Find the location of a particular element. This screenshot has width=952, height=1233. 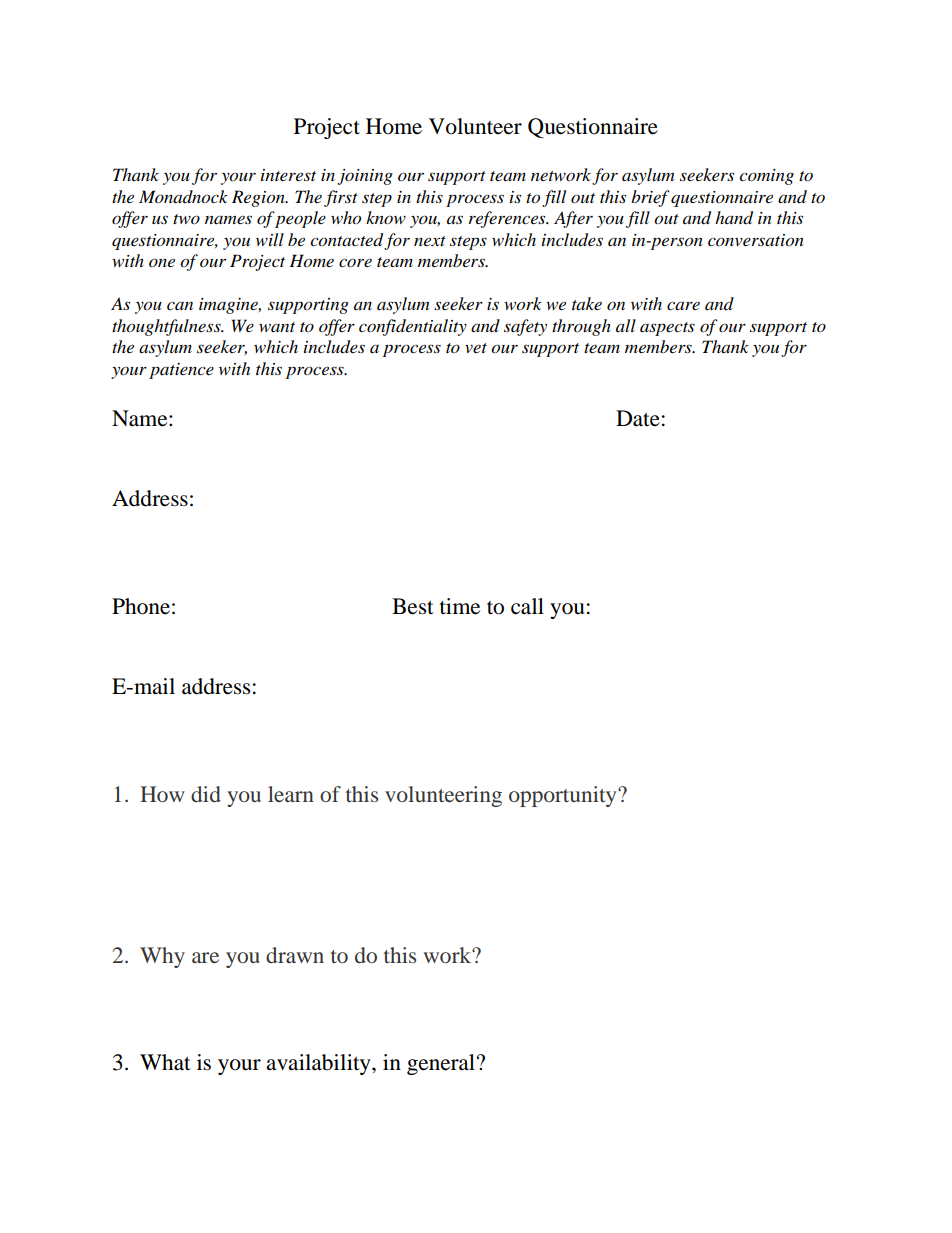

What is located at coordinates (165, 1062).
